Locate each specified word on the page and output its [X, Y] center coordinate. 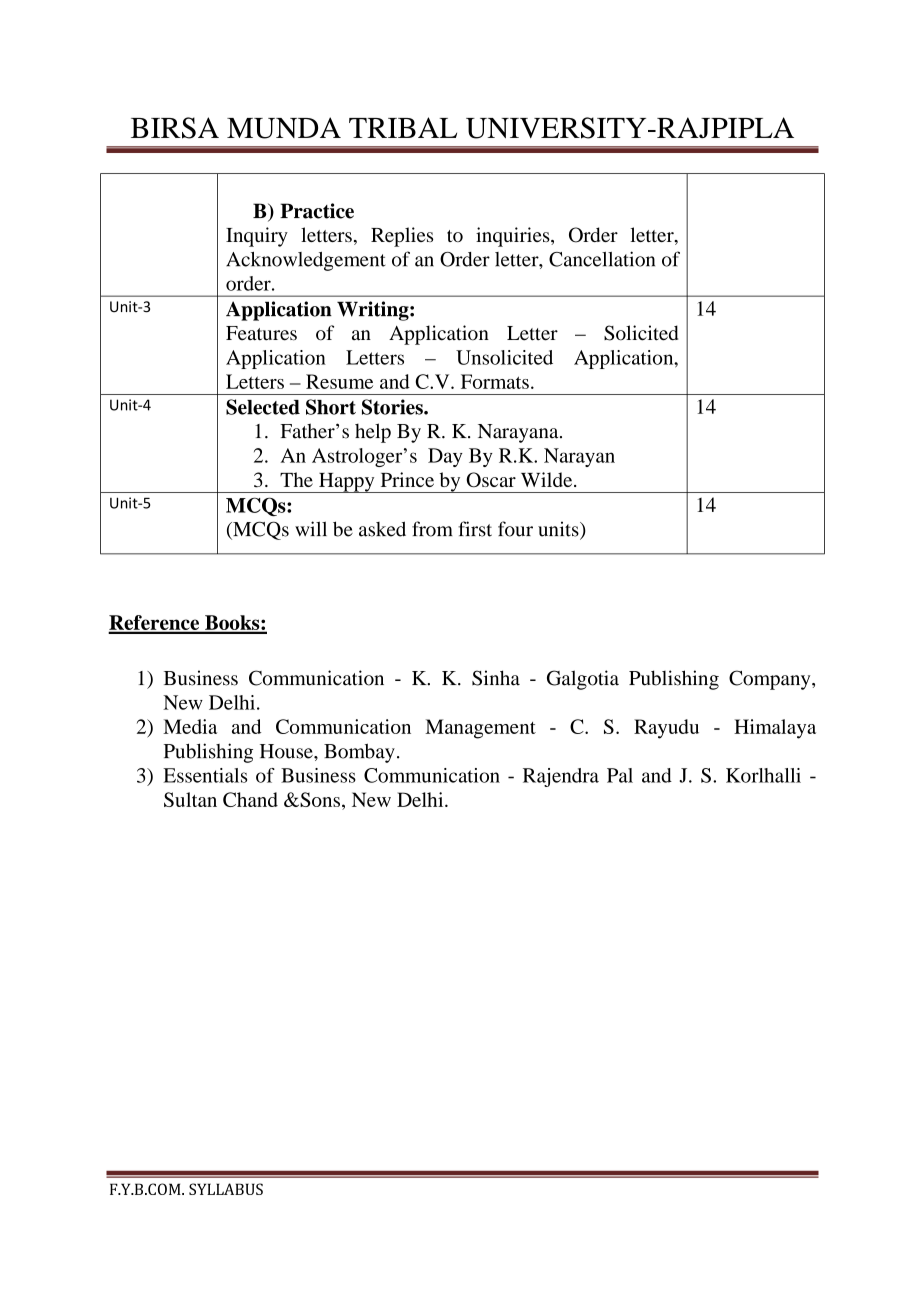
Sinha [496, 678]
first [475, 529]
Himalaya [775, 729]
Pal [620, 775]
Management [480, 729]
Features [261, 333]
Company [771, 680]
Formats [495, 381]
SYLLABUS [226, 1189]
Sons [319, 799]
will [311, 528]
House [287, 751]
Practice [317, 211]
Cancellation [602, 259]
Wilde [548, 479]
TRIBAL [403, 127]
